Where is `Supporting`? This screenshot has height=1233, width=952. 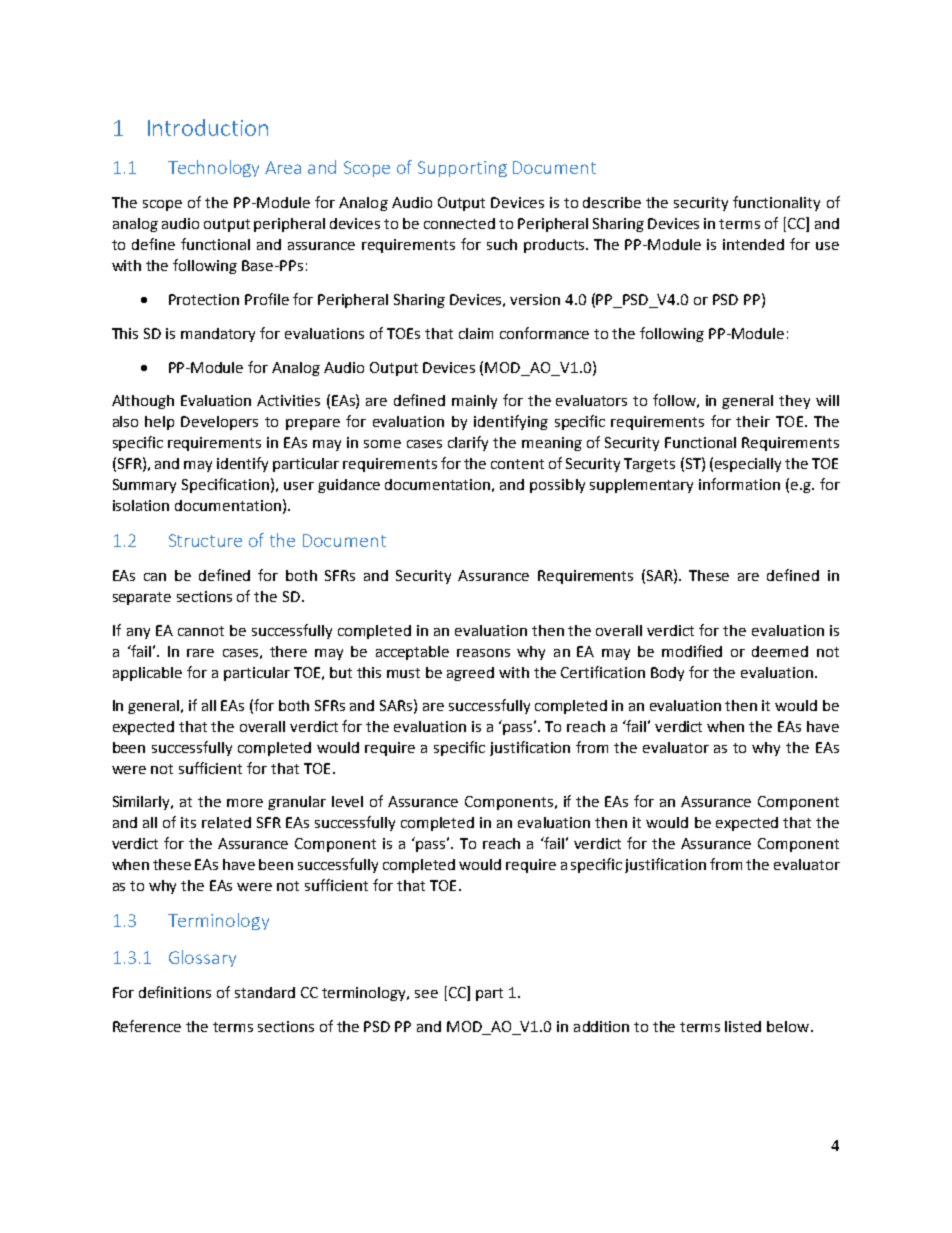 Supporting is located at coordinates (462, 169).
